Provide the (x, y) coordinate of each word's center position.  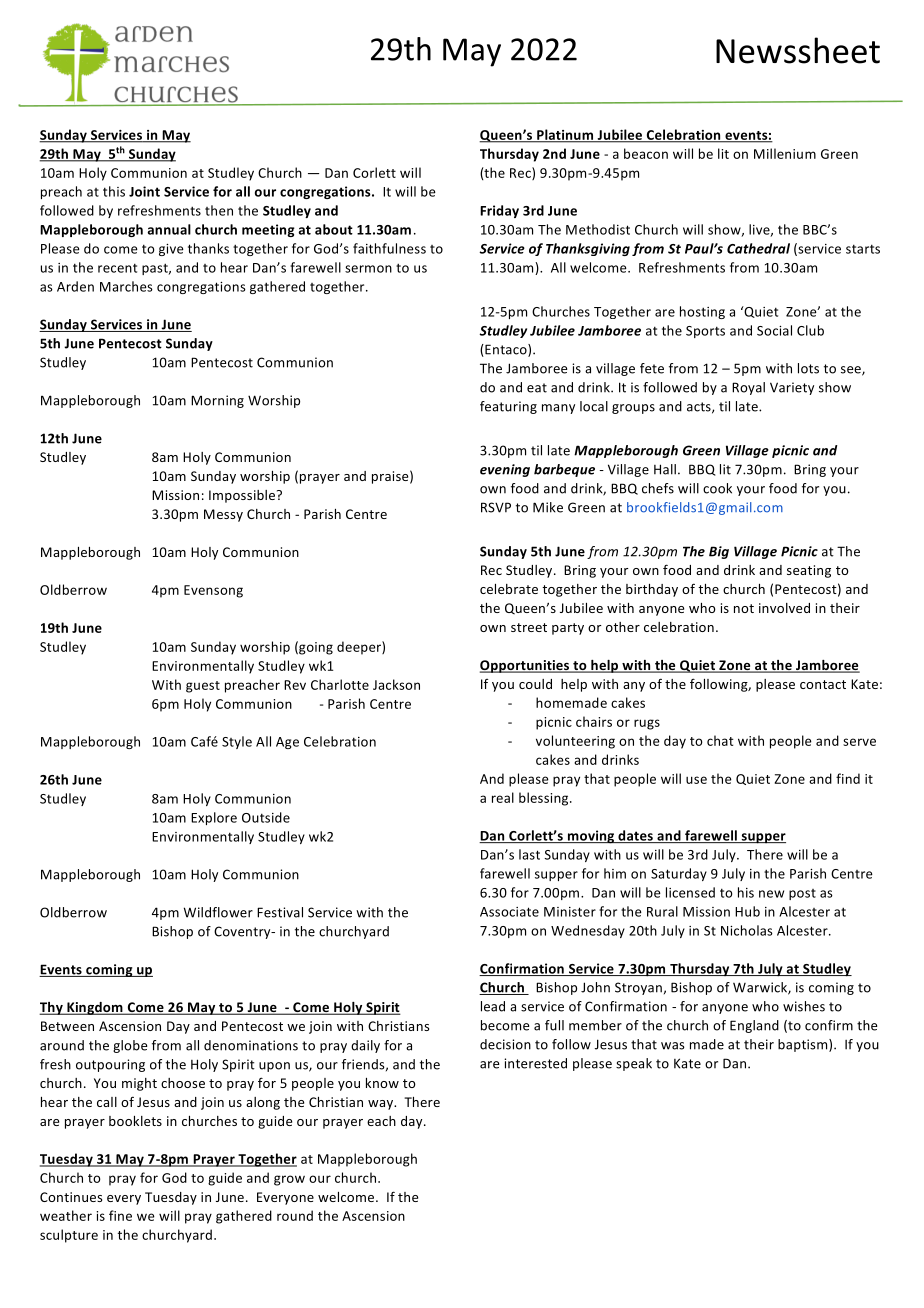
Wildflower (218, 912)
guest (203, 687)
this (114, 191)
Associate (509, 912)
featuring (508, 407)
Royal (748, 388)
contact (823, 684)
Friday (499, 211)
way (382, 1105)
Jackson (396, 684)
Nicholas (747, 930)
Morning (217, 401)
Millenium (785, 153)
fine (120, 1215)
